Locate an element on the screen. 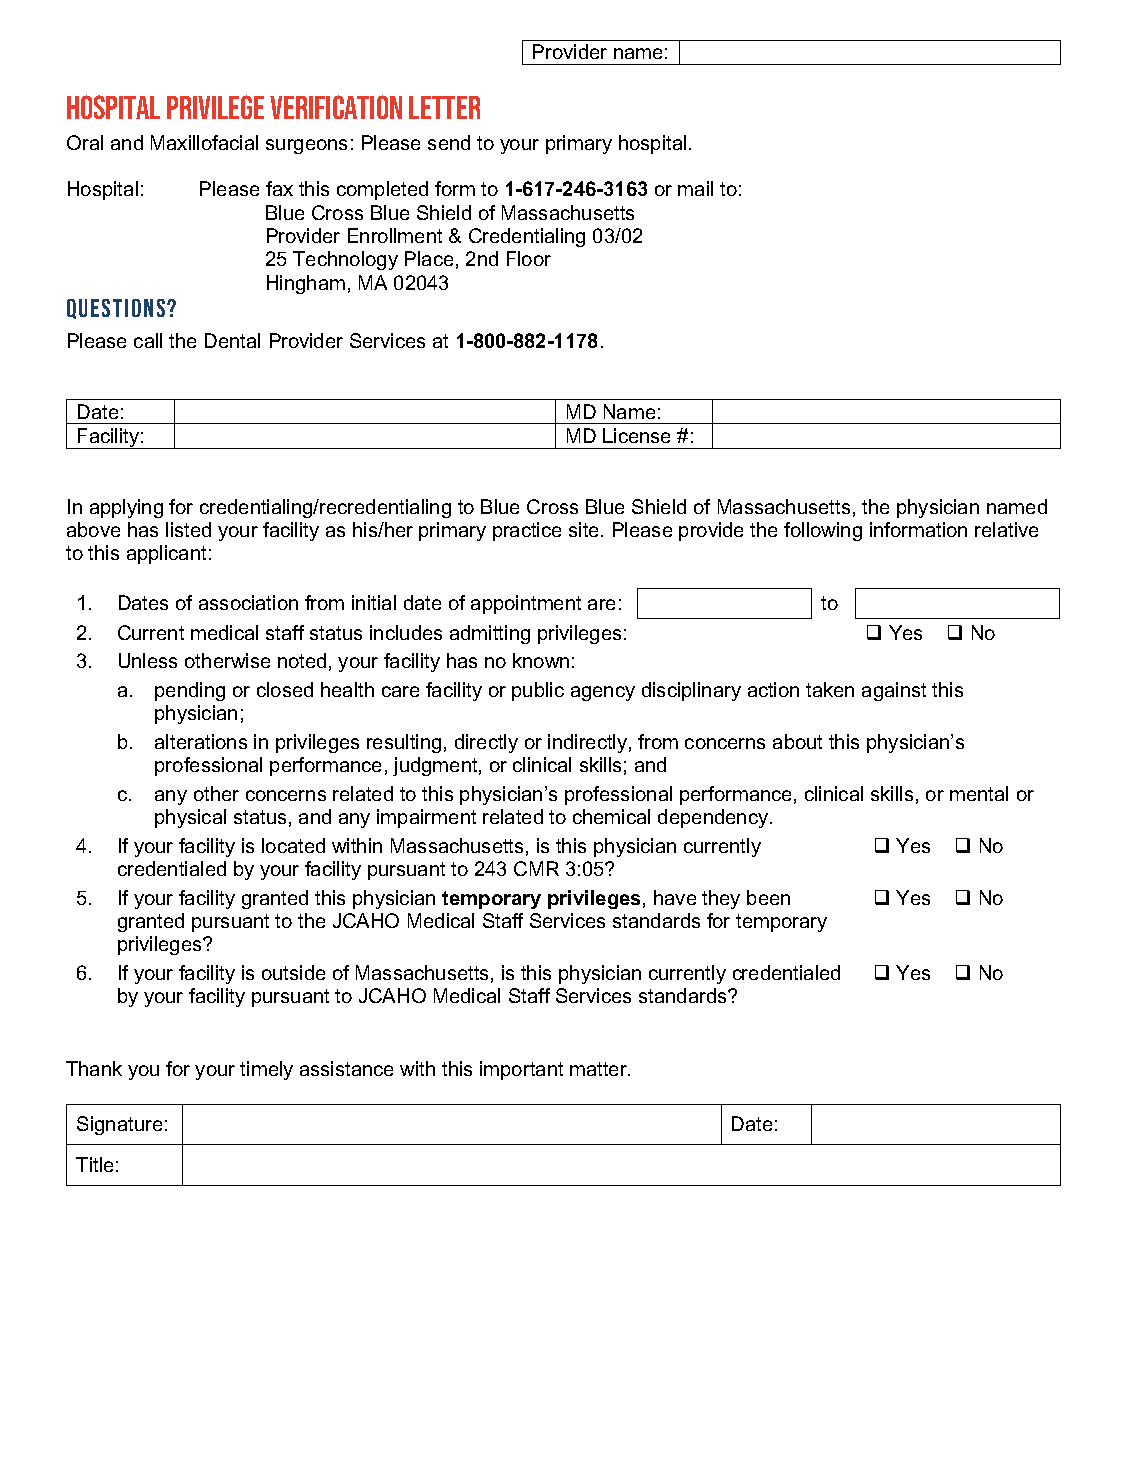 Image resolution: width=1127 pixels, height=1458 pixels. Maxillofacial is located at coordinates (204, 142).
